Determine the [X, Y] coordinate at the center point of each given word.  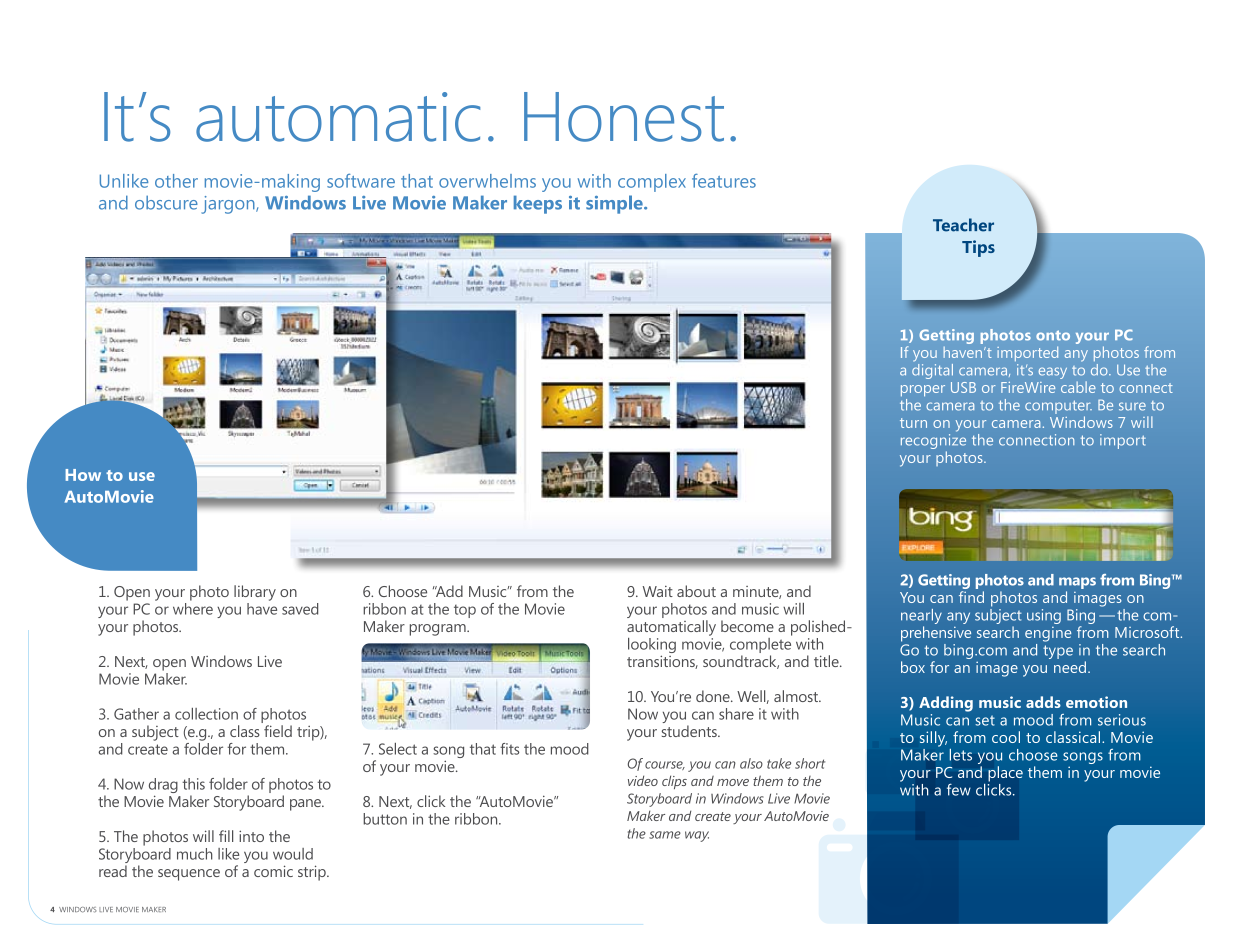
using [1044, 616]
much [195, 854]
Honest [624, 117]
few [959, 789]
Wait [658, 591]
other [176, 181]
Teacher [963, 225]
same [665, 835]
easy [1053, 373]
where [193, 609]
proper [923, 390]
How [83, 475]
